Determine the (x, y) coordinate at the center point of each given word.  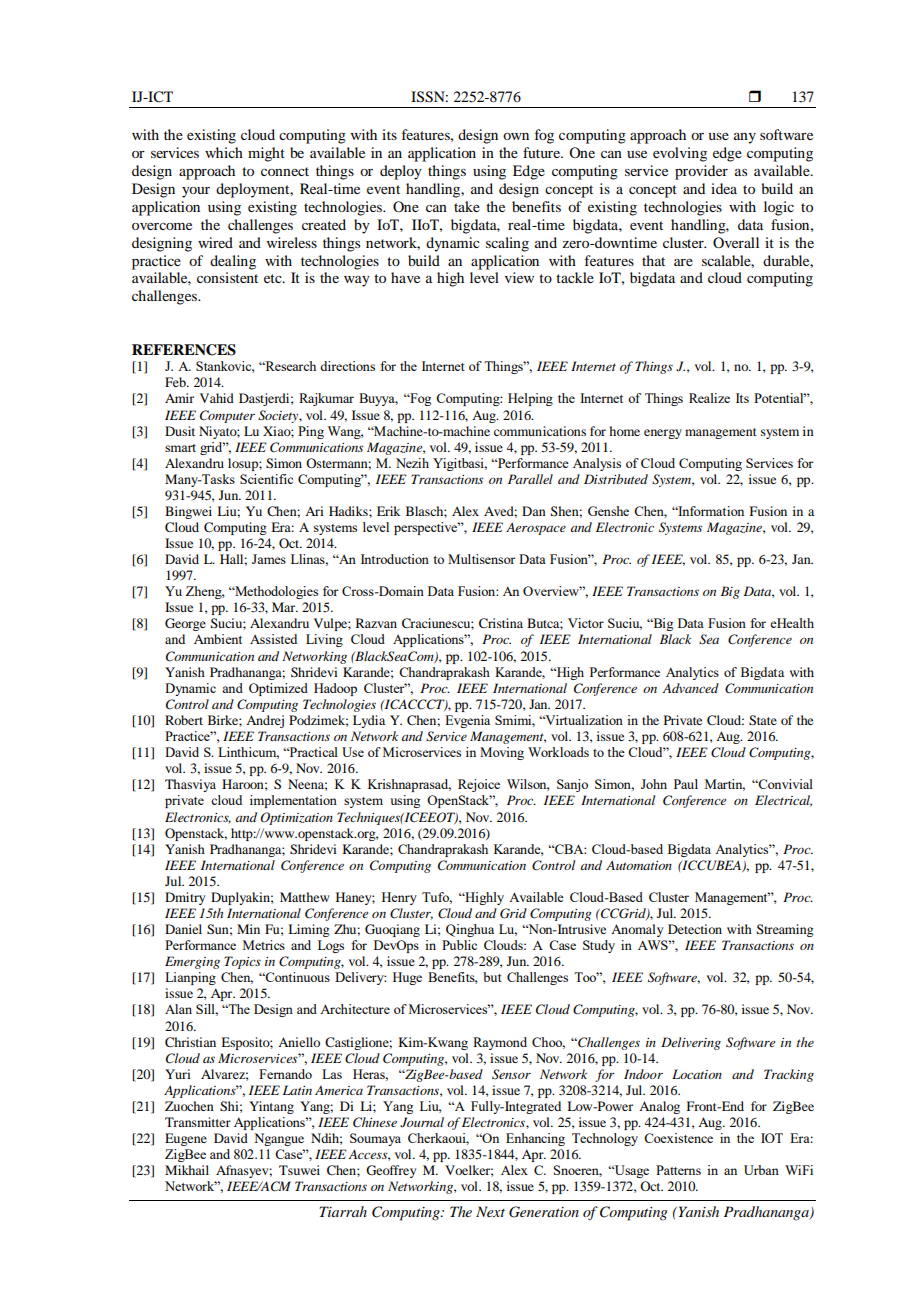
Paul (686, 784)
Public (459, 945)
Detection (695, 929)
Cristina (501, 623)
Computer (227, 416)
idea (724, 188)
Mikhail (187, 1170)
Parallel (530, 479)
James (269, 559)
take (467, 206)
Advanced (690, 688)
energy (663, 434)
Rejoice (479, 785)
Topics (242, 962)
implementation (293, 801)
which (224, 152)
